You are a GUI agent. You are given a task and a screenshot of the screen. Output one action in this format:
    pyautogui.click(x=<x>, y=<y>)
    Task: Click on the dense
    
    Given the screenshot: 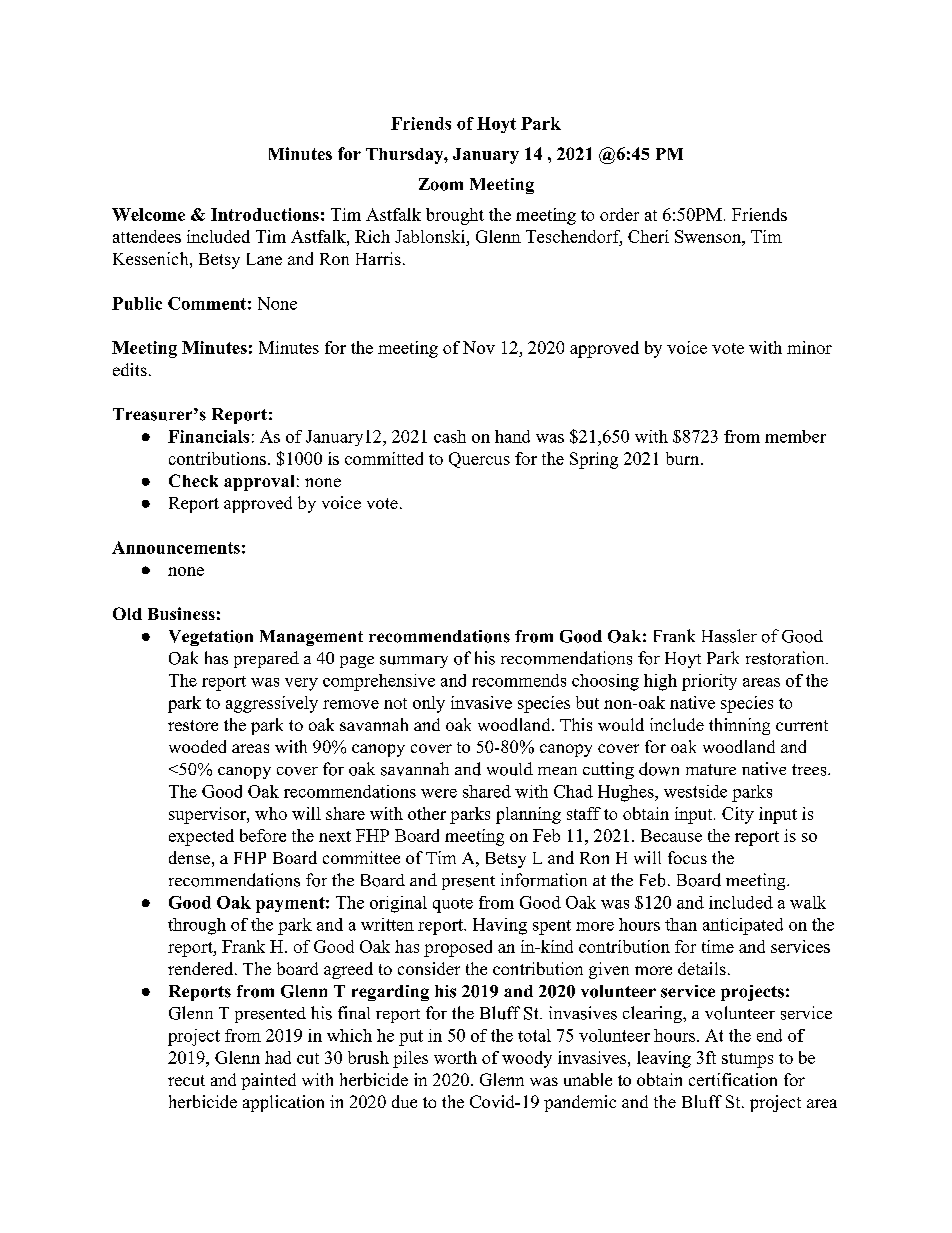 What is the action you would take?
    pyautogui.click(x=189, y=857)
